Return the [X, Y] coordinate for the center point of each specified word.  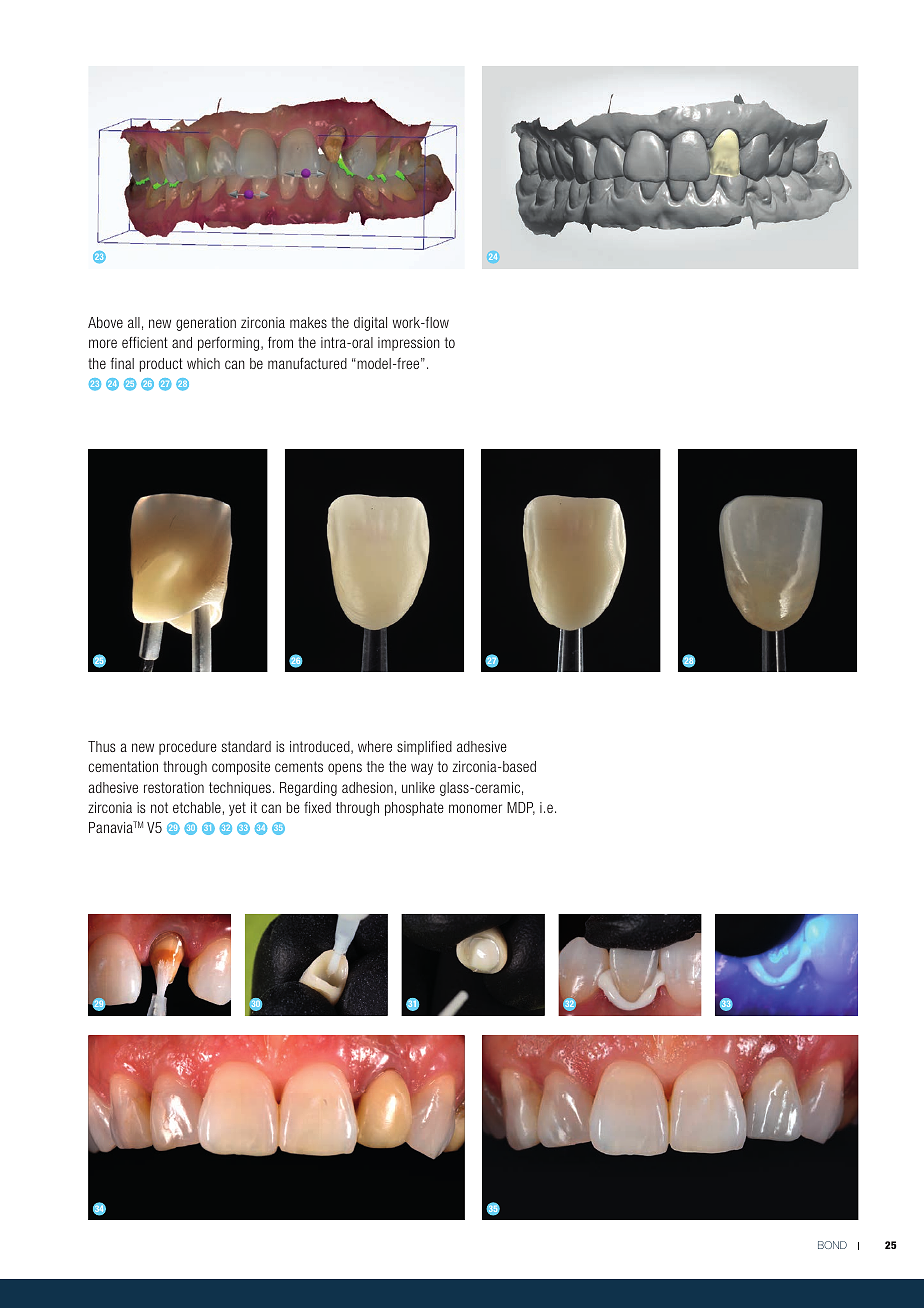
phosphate [414, 809]
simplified [424, 748]
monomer [475, 808]
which [203, 363]
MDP [521, 808]
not [159, 807]
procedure [188, 748]
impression [409, 344]
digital [370, 324]
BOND [832, 1245]
